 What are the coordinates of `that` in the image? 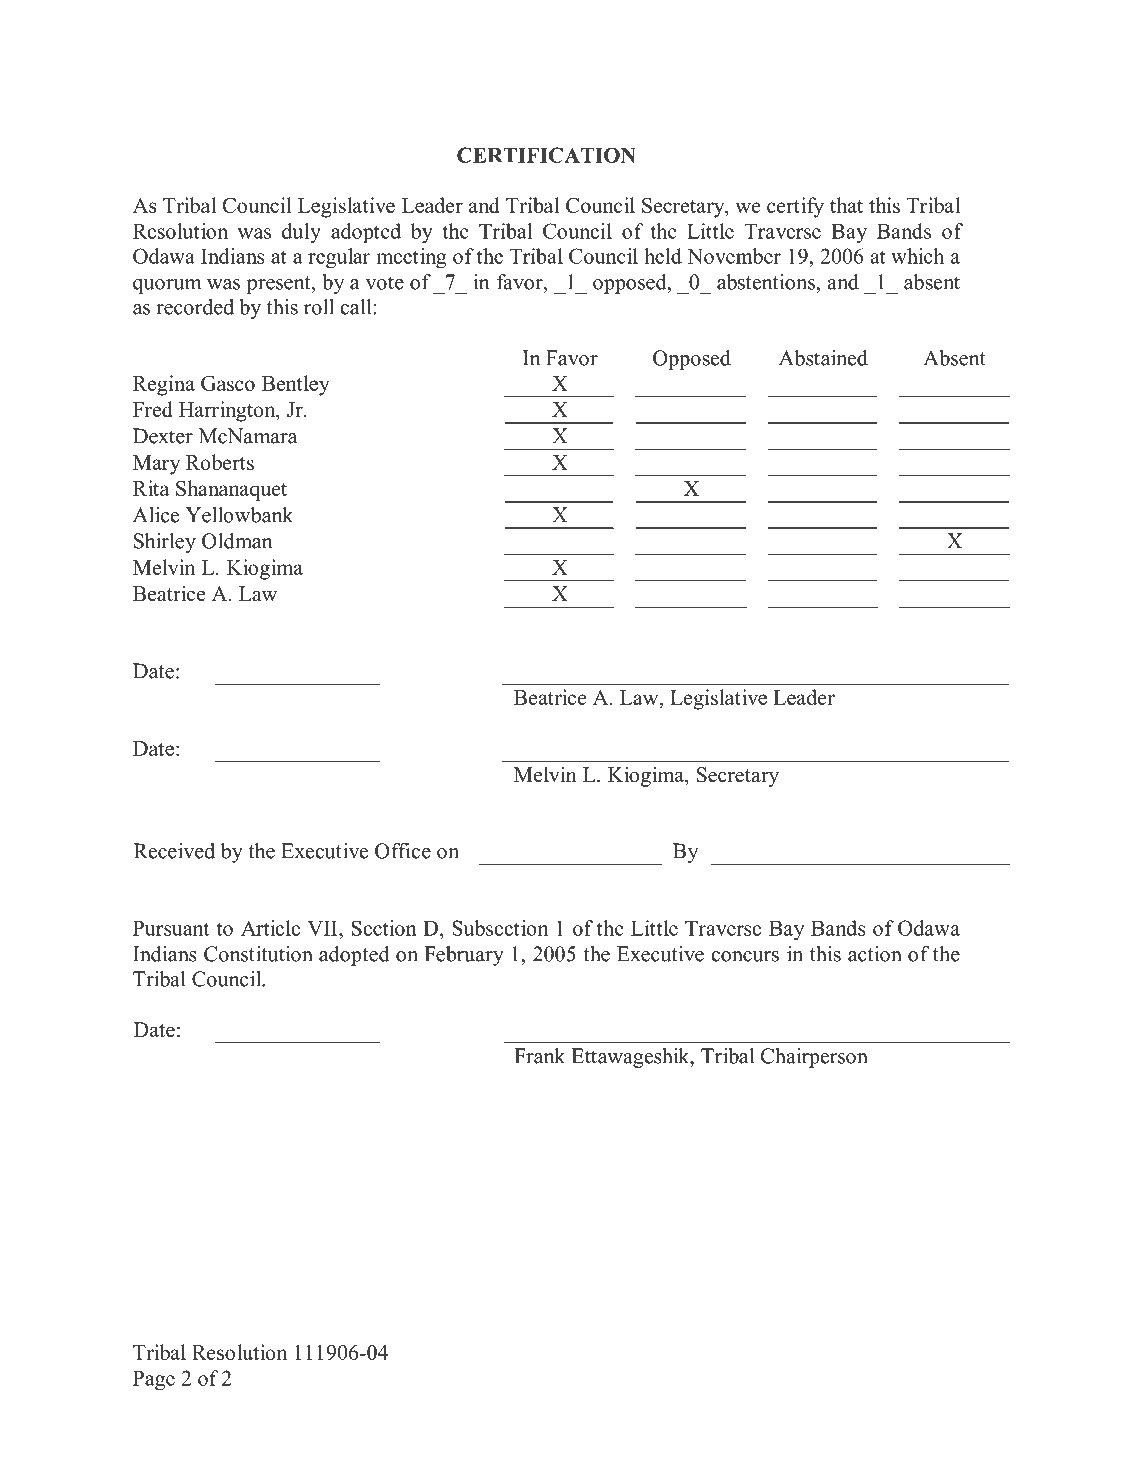 It's located at (846, 205).
